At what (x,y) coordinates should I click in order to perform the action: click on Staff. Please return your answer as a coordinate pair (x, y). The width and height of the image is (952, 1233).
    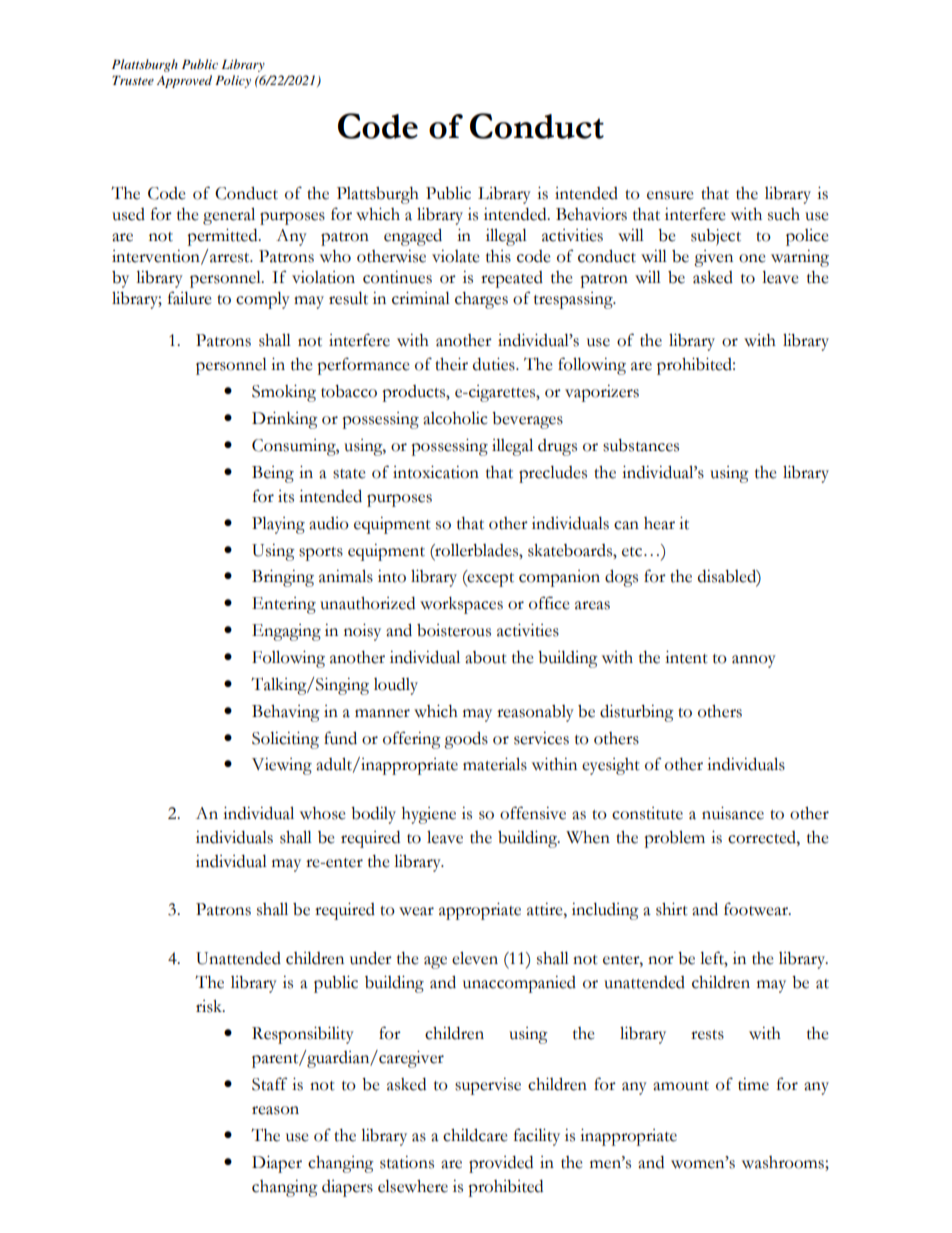
    Looking at the image, I should click on (270, 1084).
